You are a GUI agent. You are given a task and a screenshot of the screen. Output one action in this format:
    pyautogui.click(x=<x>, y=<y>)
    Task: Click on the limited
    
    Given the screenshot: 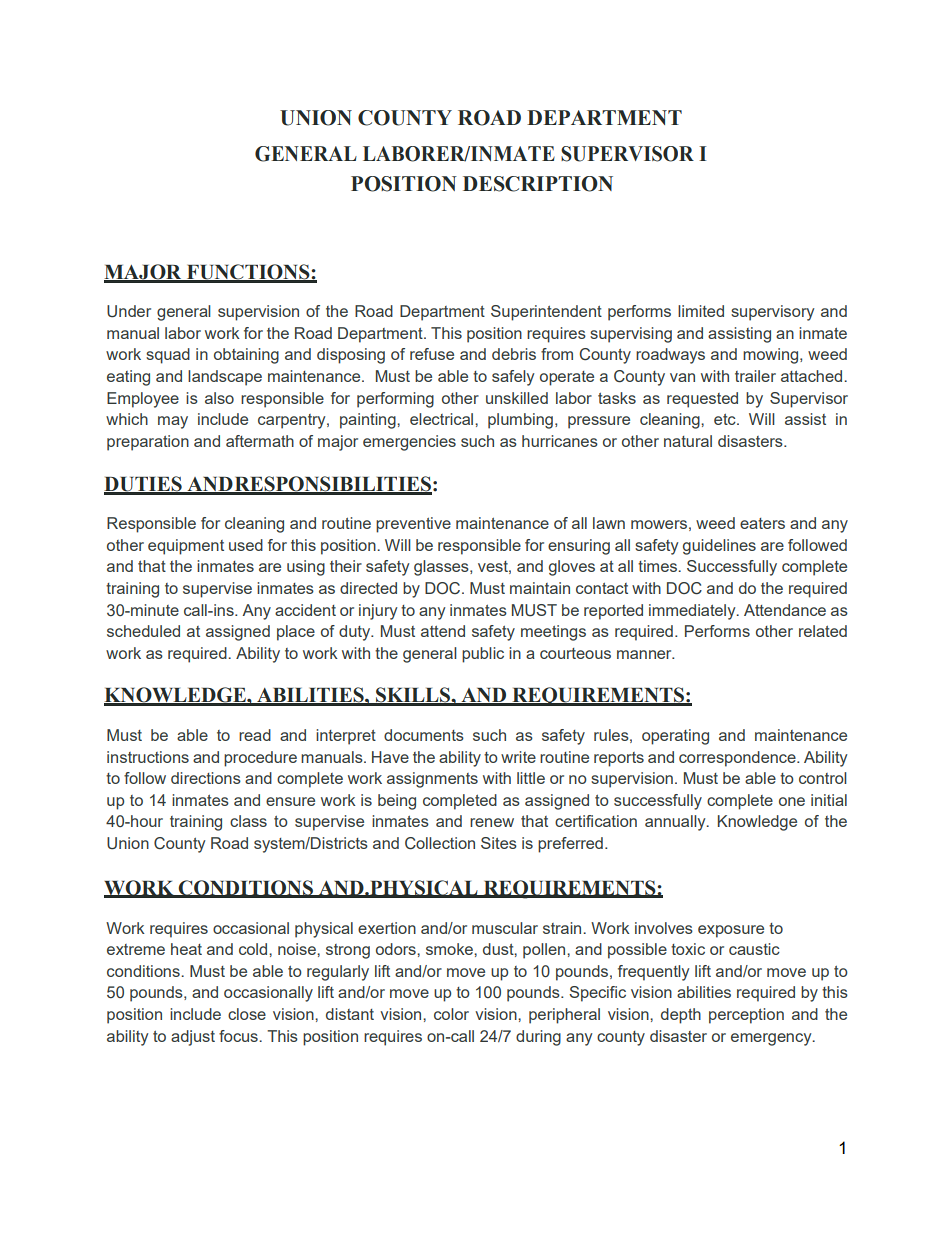 What is the action you would take?
    pyautogui.click(x=701, y=311)
